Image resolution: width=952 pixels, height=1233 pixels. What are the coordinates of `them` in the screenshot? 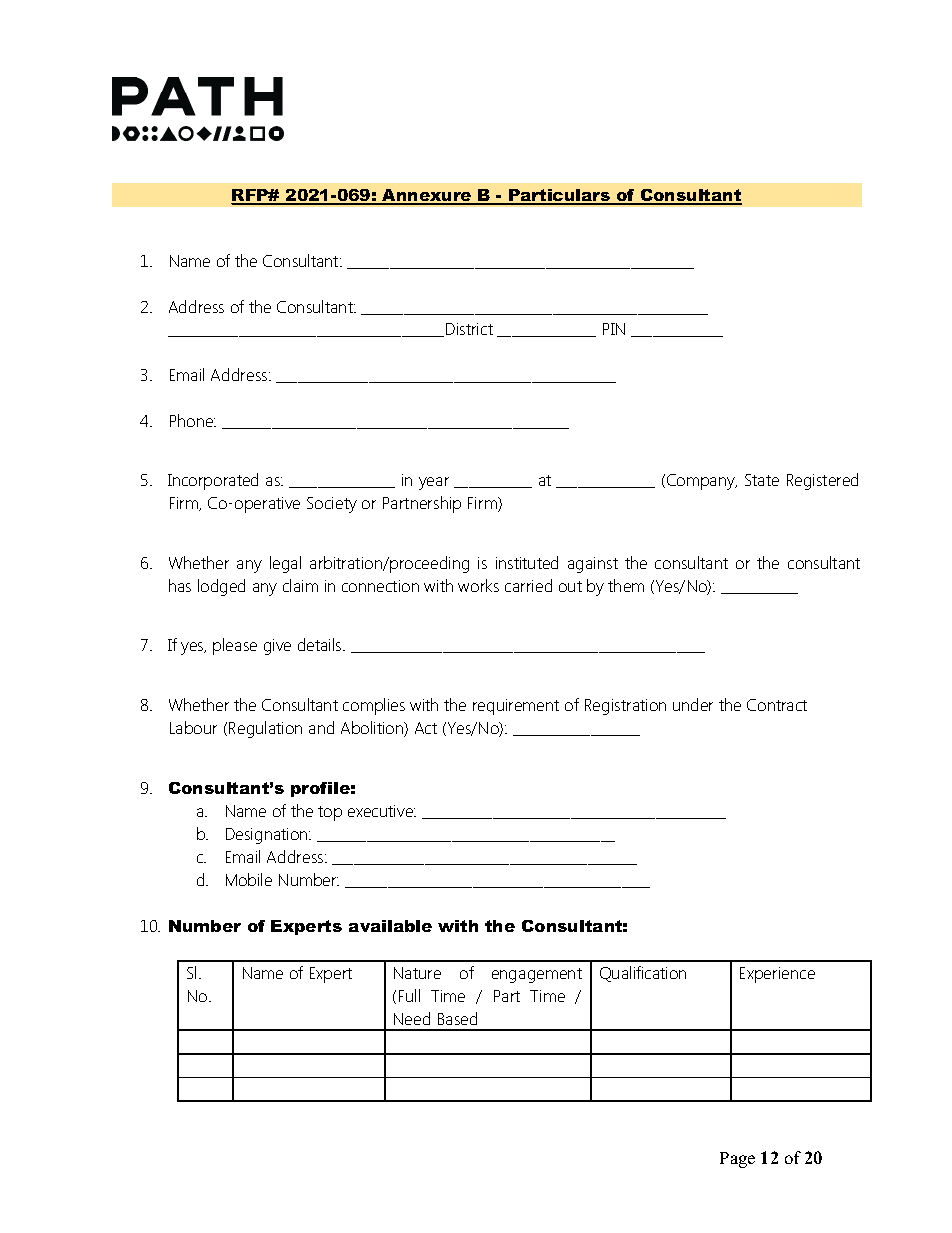 It's located at (626, 585).
